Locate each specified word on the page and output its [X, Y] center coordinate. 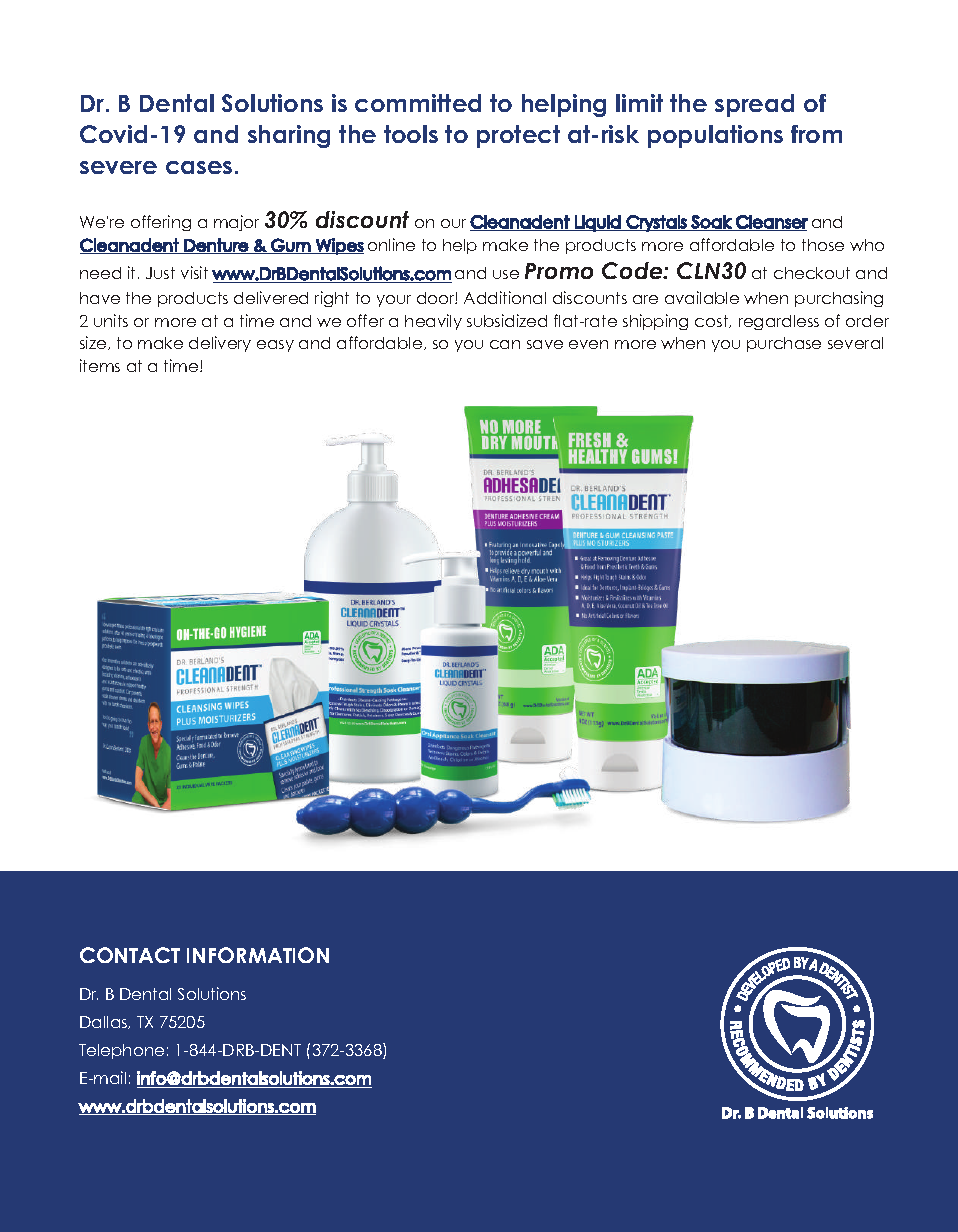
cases [199, 167]
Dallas [105, 1022]
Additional [505, 297]
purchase [784, 344]
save [545, 344]
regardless [779, 322]
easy [275, 346]
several [855, 343]
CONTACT [130, 955]
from [816, 134]
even [588, 344]
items [100, 365]
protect [518, 136]
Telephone [121, 1051]
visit [194, 272]
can [505, 344]
